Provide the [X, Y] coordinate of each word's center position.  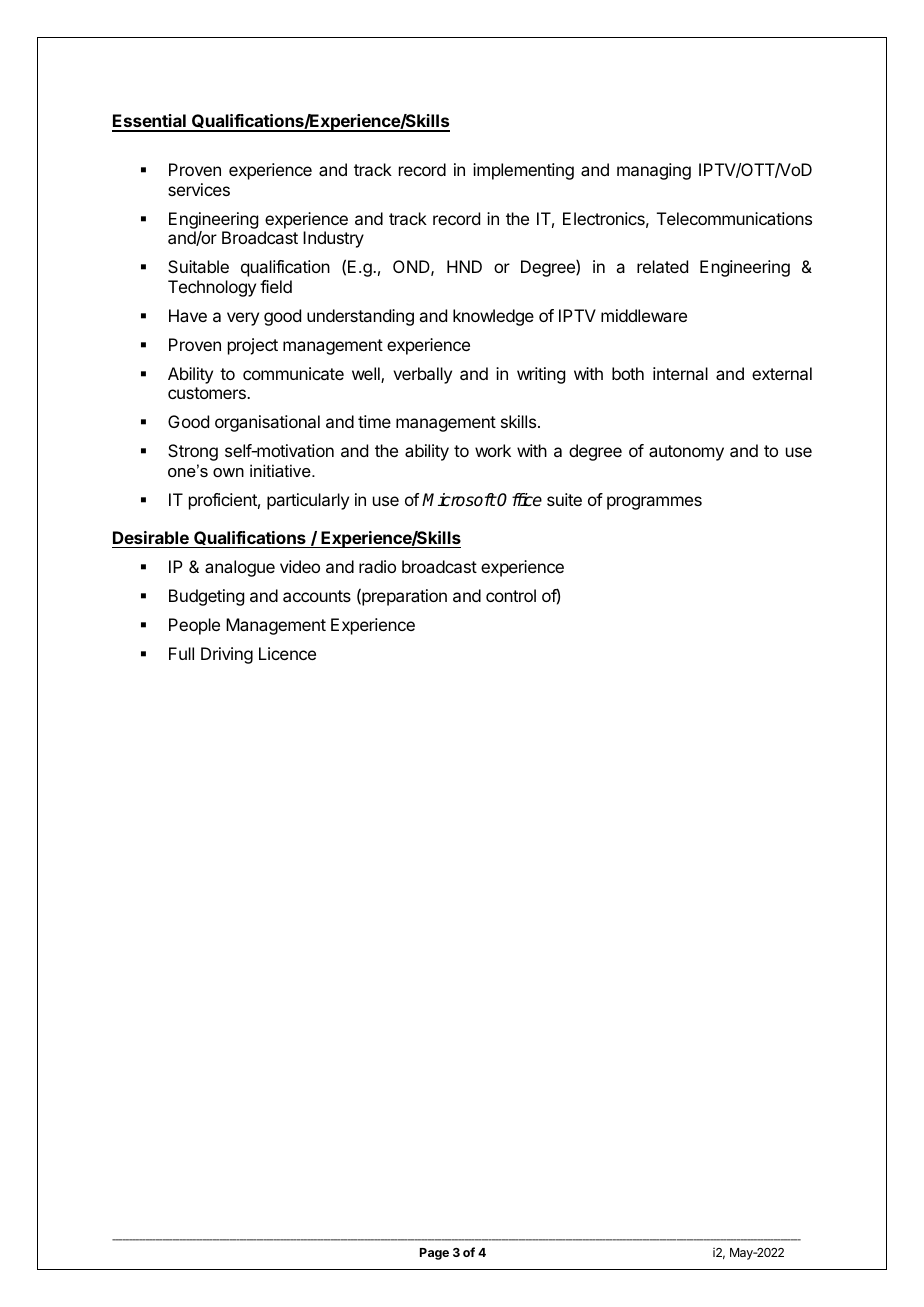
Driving [227, 655]
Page [434, 1254]
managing [654, 171]
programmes [654, 503]
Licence [287, 653]
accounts [317, 596]
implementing [523, 171]
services [199, 189]
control [511, 595]
